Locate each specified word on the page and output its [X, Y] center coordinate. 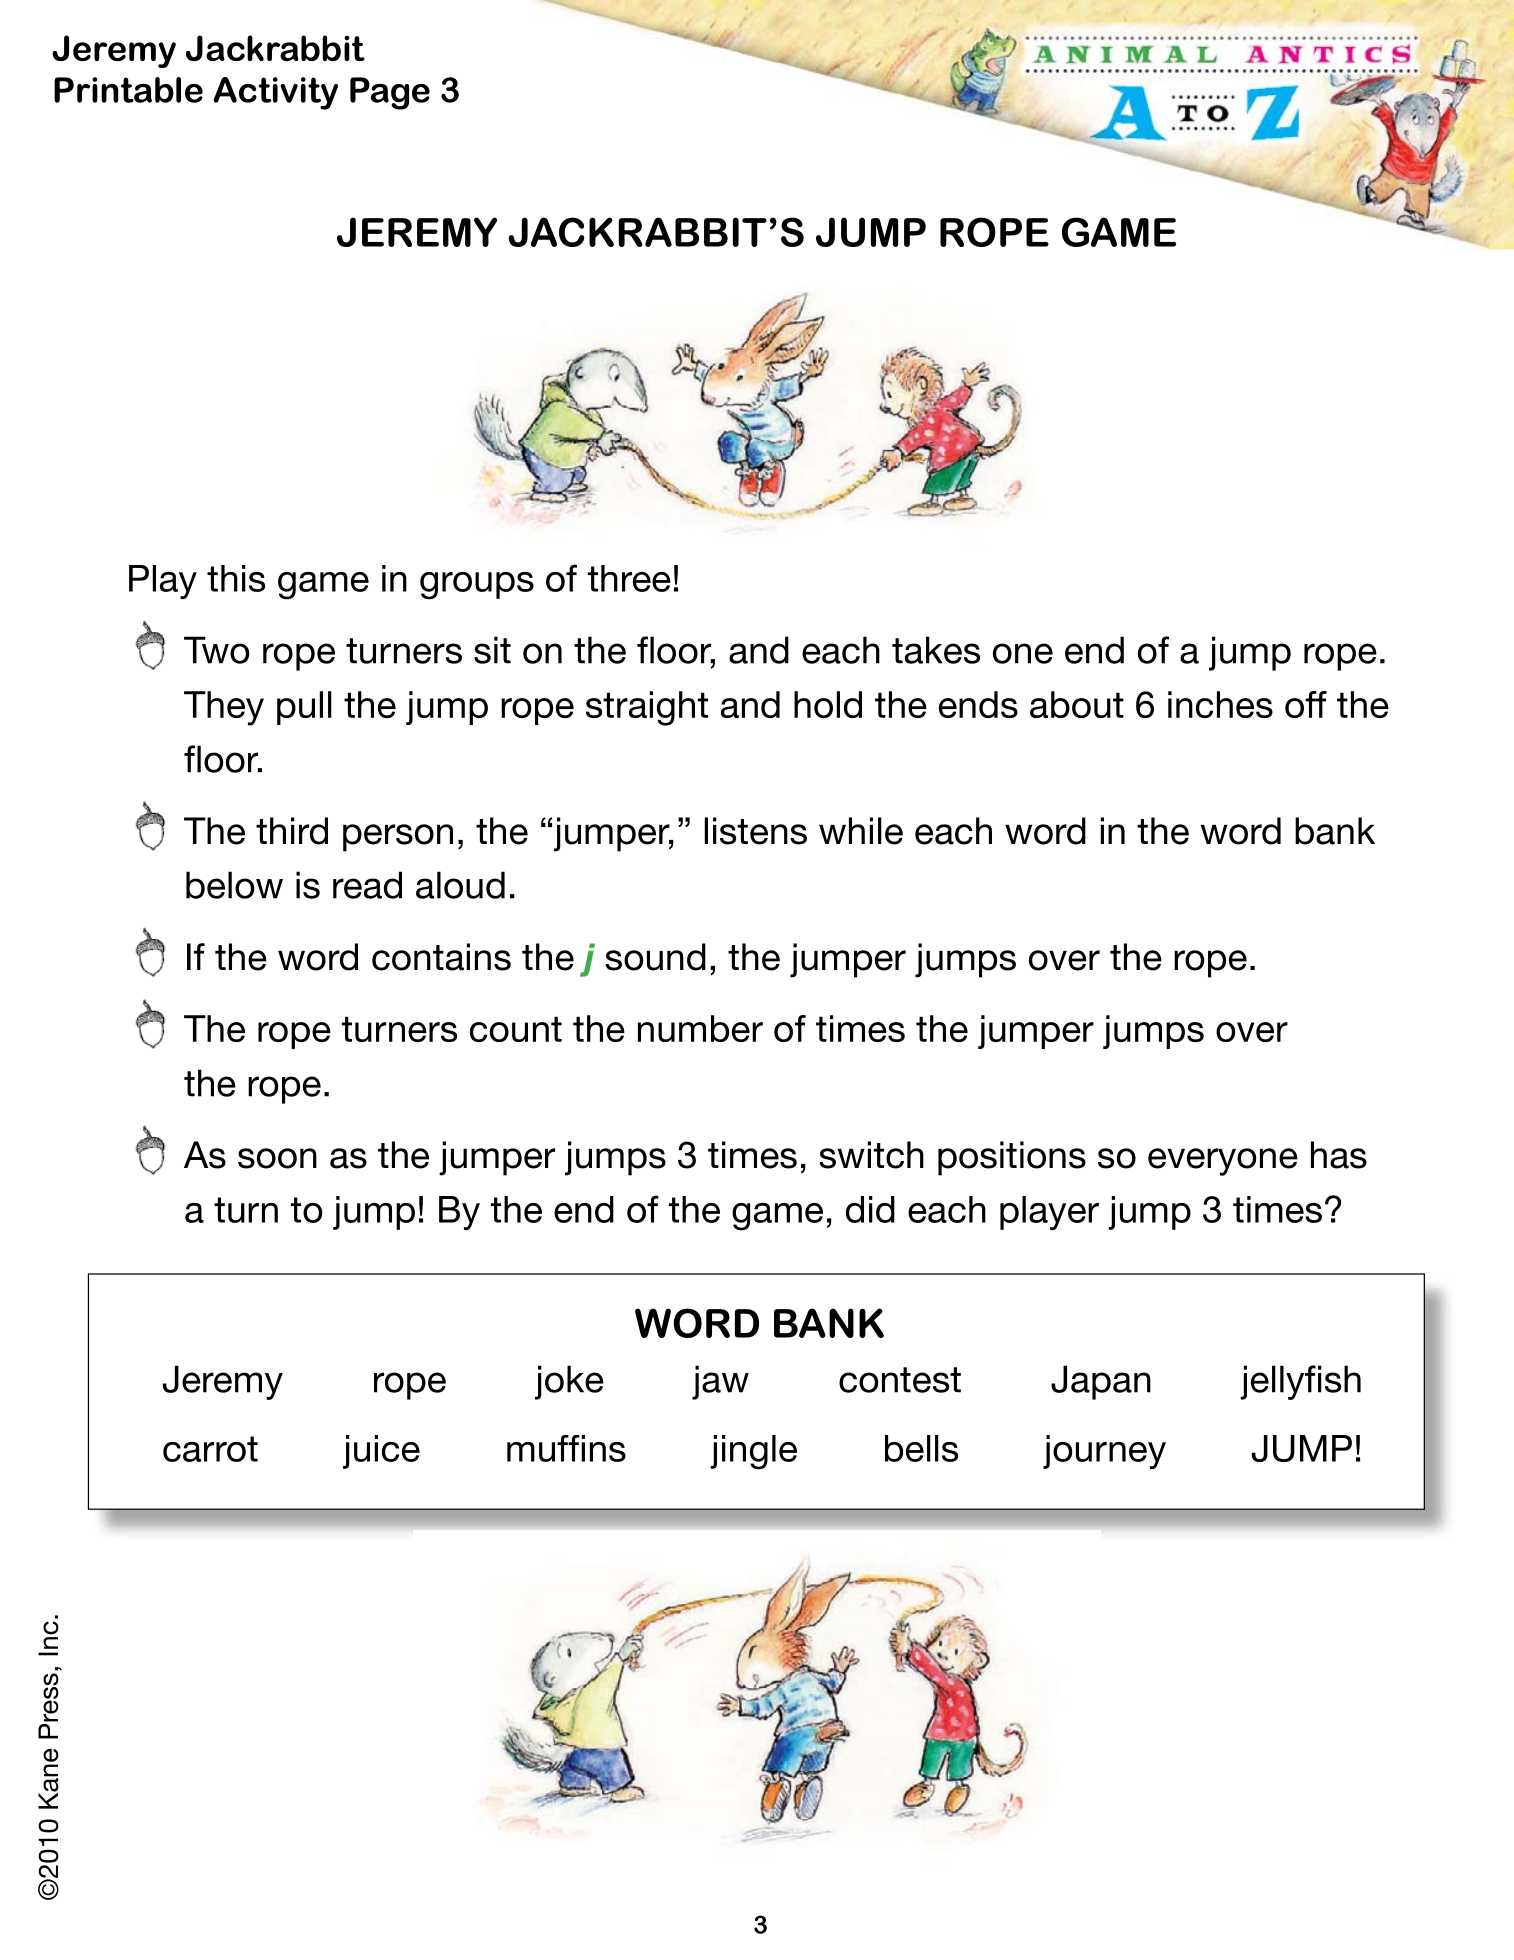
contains [441, 957]
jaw [720, 1382]
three [629, 578]
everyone [1223, 1162]
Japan [1101, 1382]
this [236, 578]
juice [381, 1452]
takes [936, 650]
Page [390, 93]
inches [1220, 704]
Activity [275, 93]
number [700, 1028]
